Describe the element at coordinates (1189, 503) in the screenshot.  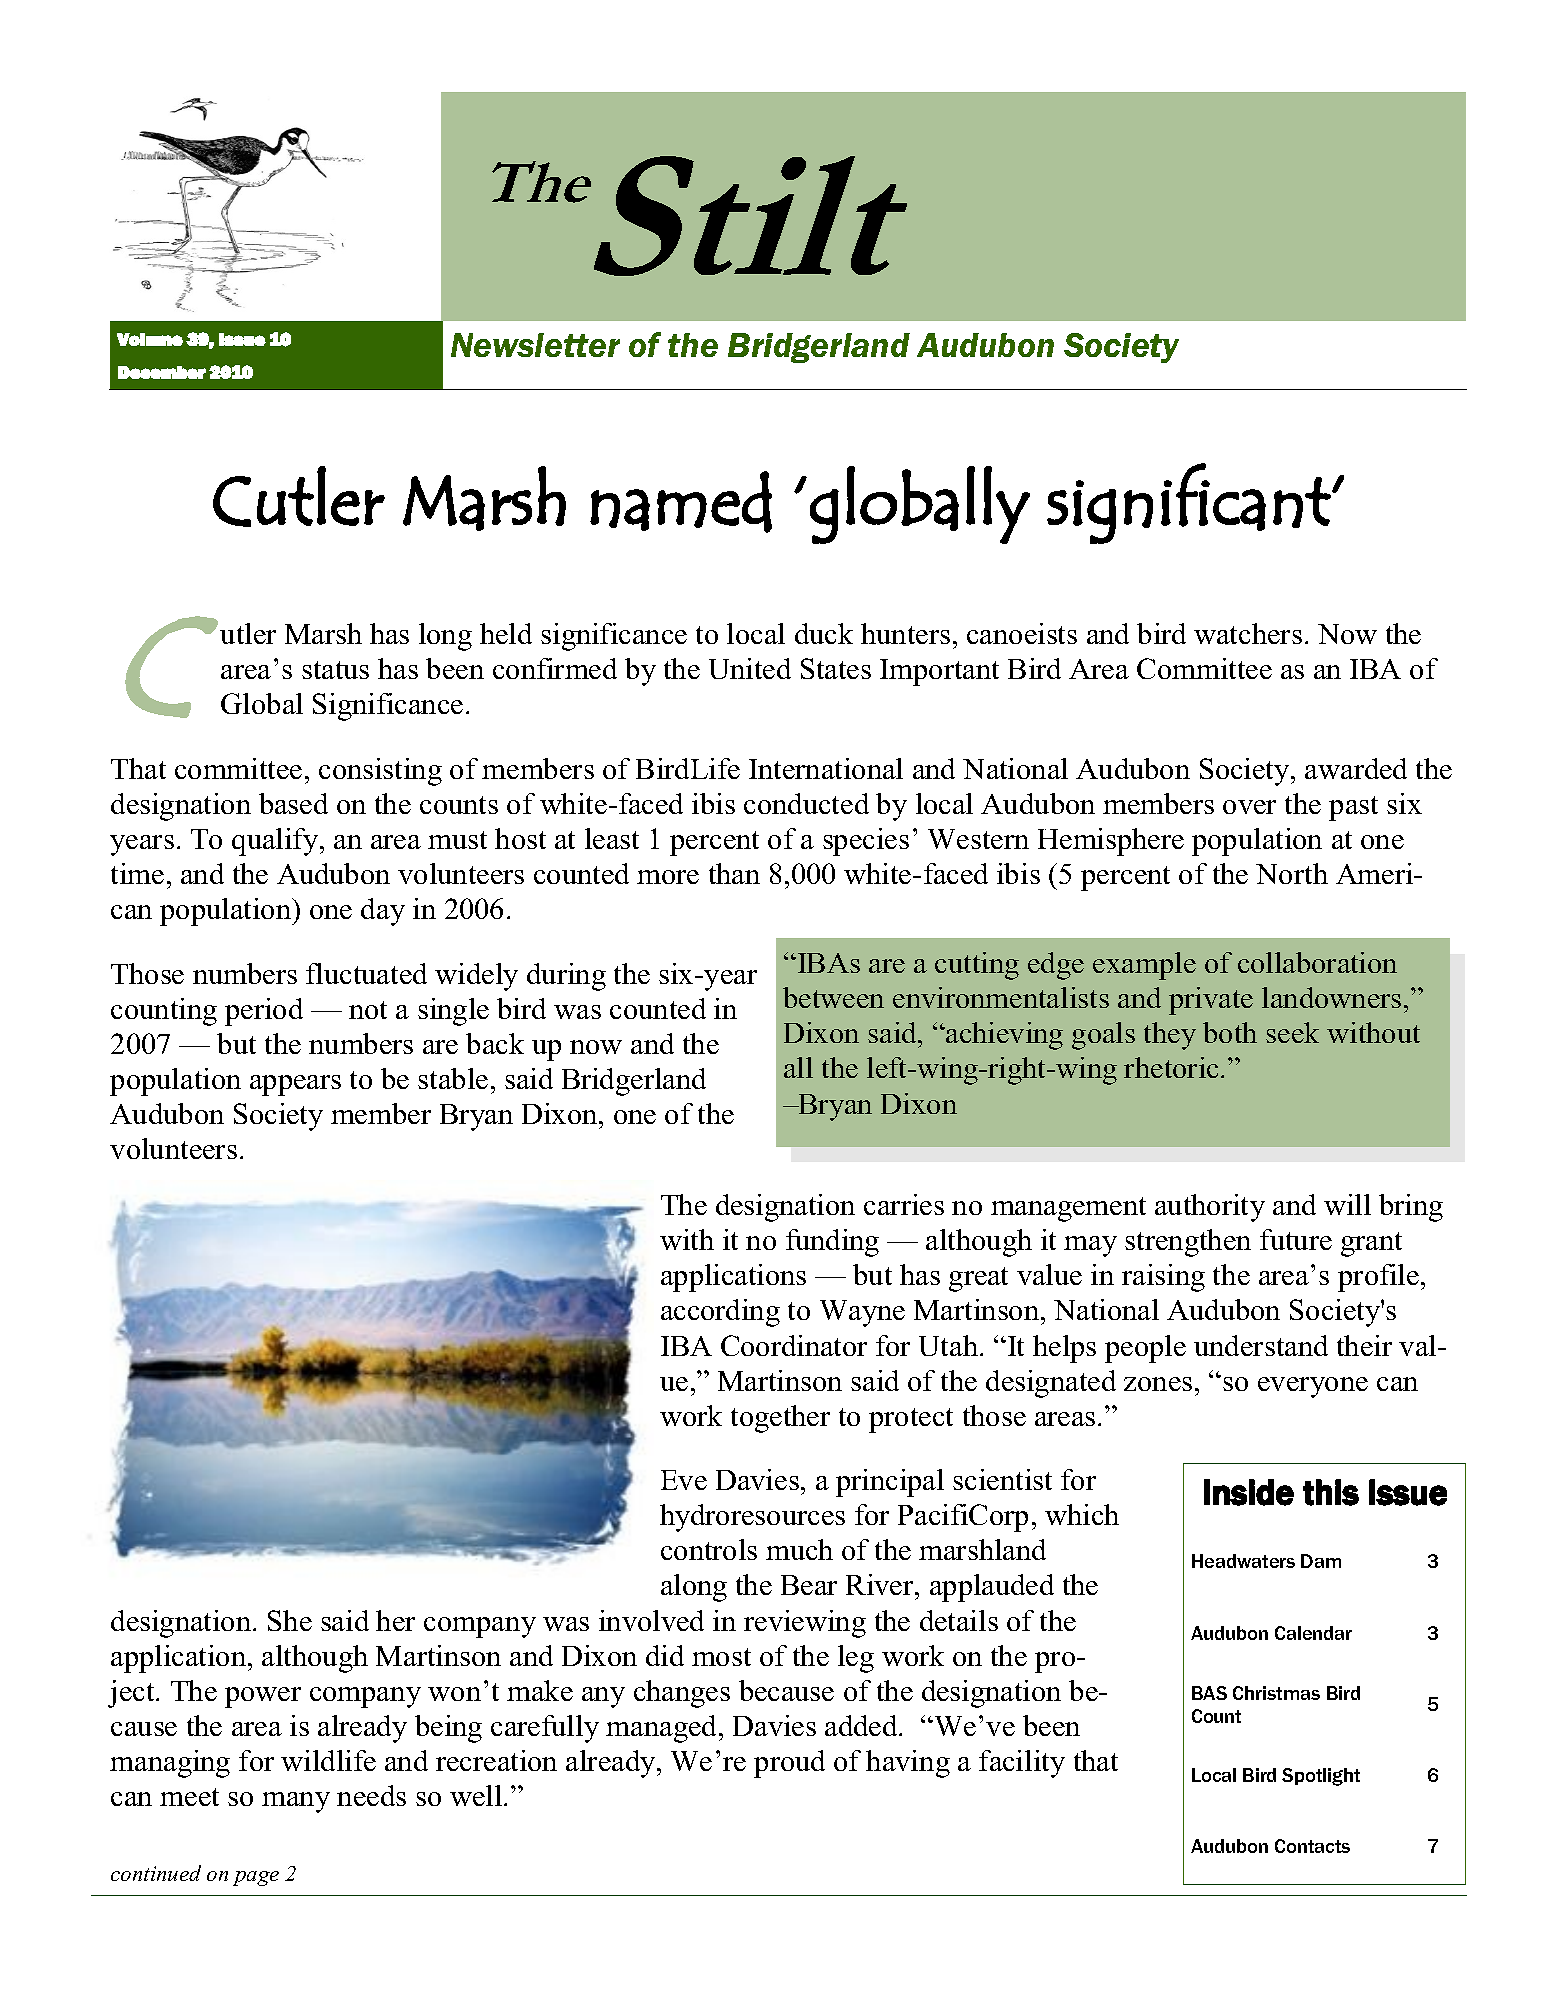
I see `significant` at that location.
